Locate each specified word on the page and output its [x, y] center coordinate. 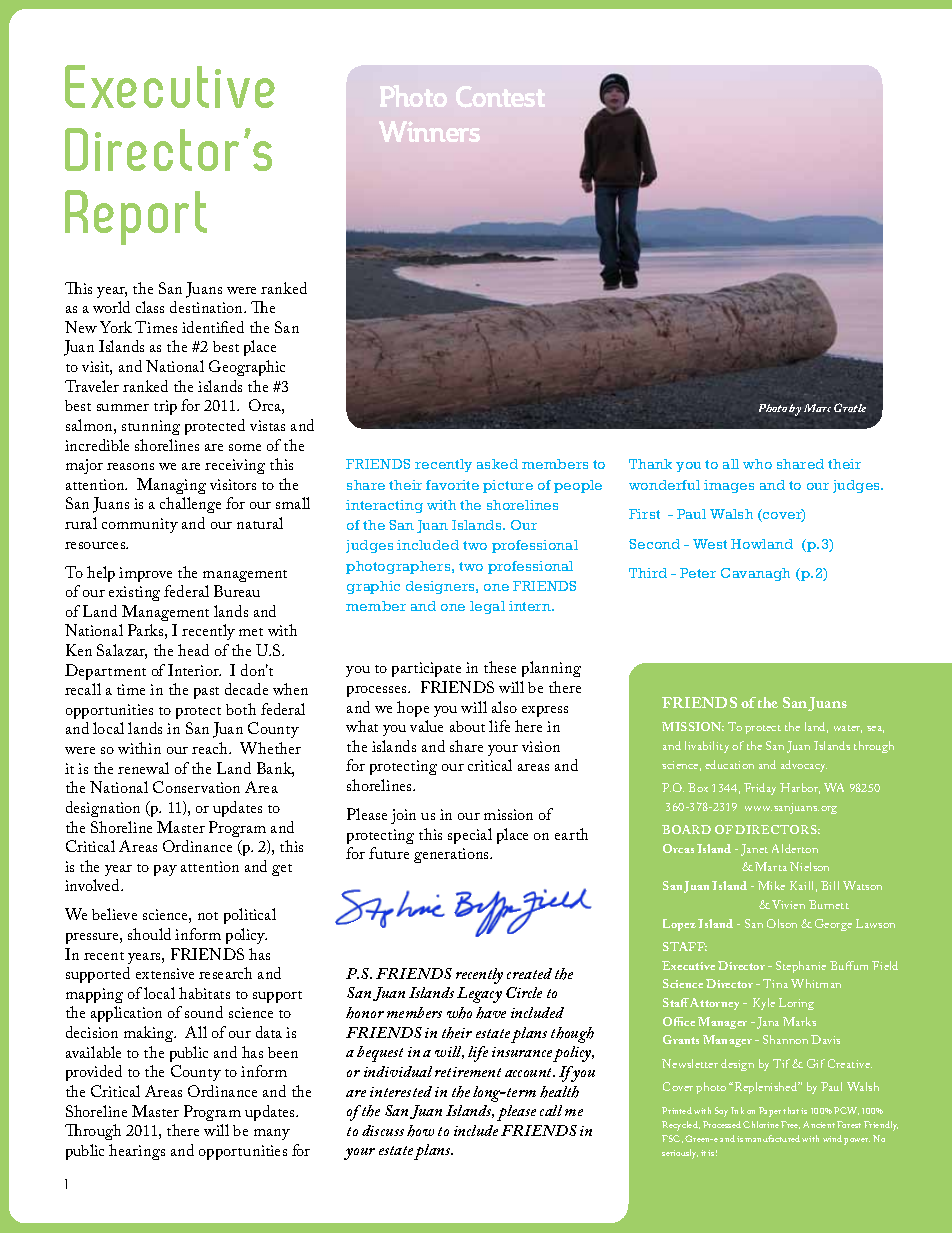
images [729, 486]
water [848, 729]
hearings [137, 1152]
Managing [171, 486]
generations [452, 855]
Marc [817, 408]
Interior [194, 670]
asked [497, 464]
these [500, 667]
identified [213, 327]
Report [136, 217]
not [208, 916]
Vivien [788, 904]
